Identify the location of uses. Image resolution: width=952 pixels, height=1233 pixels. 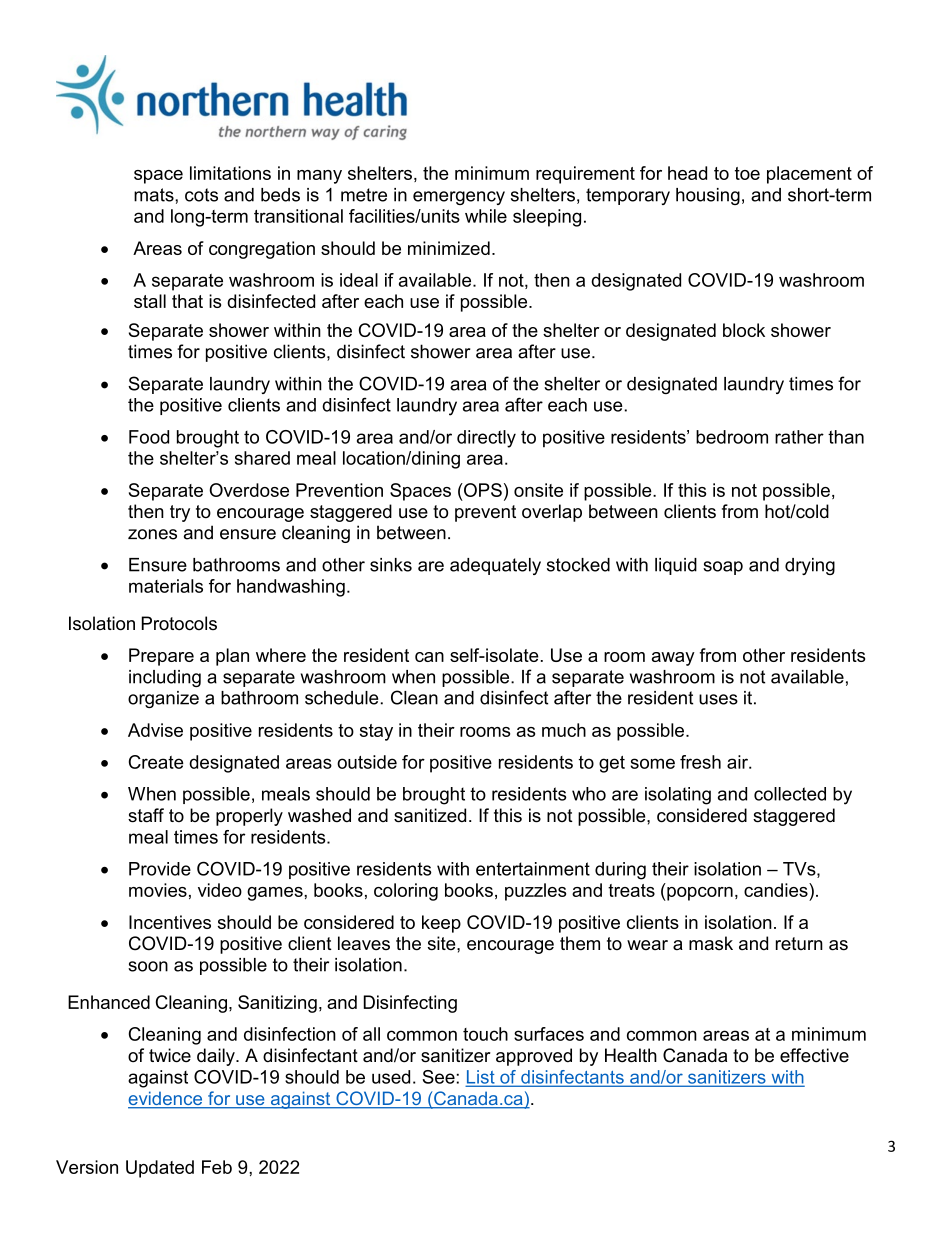
(718, 699).
